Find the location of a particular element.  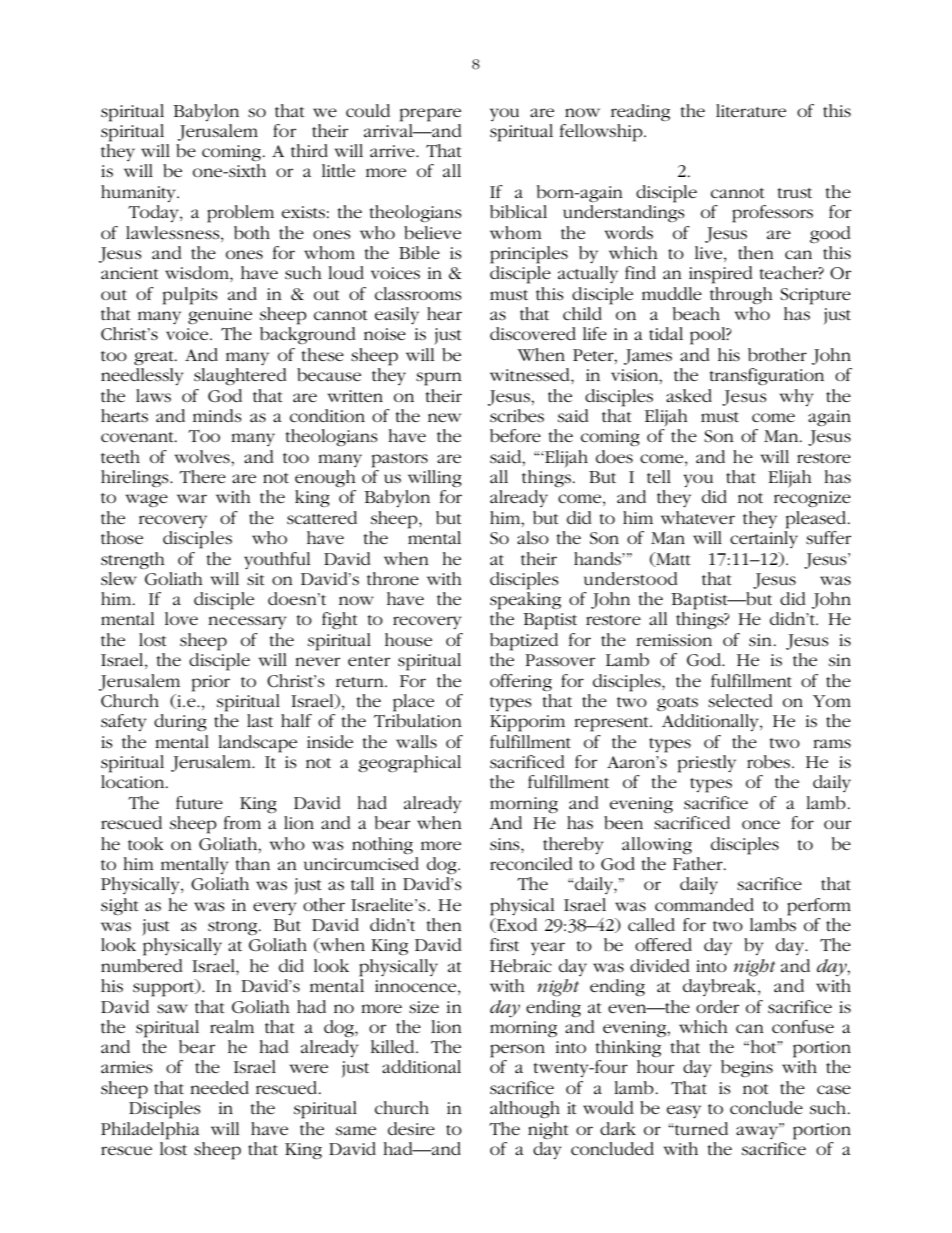

literature is located at coordinates (751, 110).
